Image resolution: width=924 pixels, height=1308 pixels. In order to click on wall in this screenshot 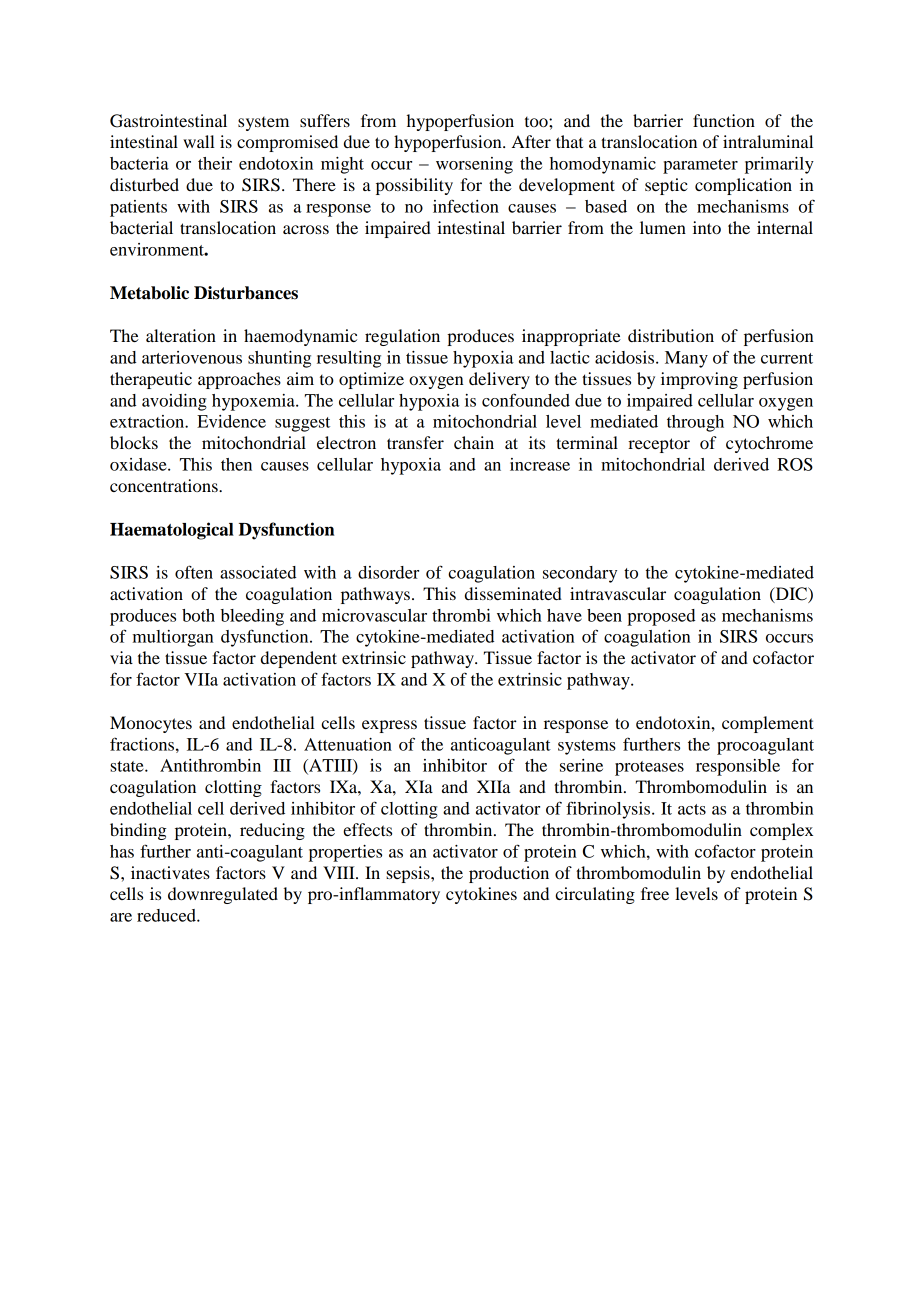, I will do `click(199, 141)`.
